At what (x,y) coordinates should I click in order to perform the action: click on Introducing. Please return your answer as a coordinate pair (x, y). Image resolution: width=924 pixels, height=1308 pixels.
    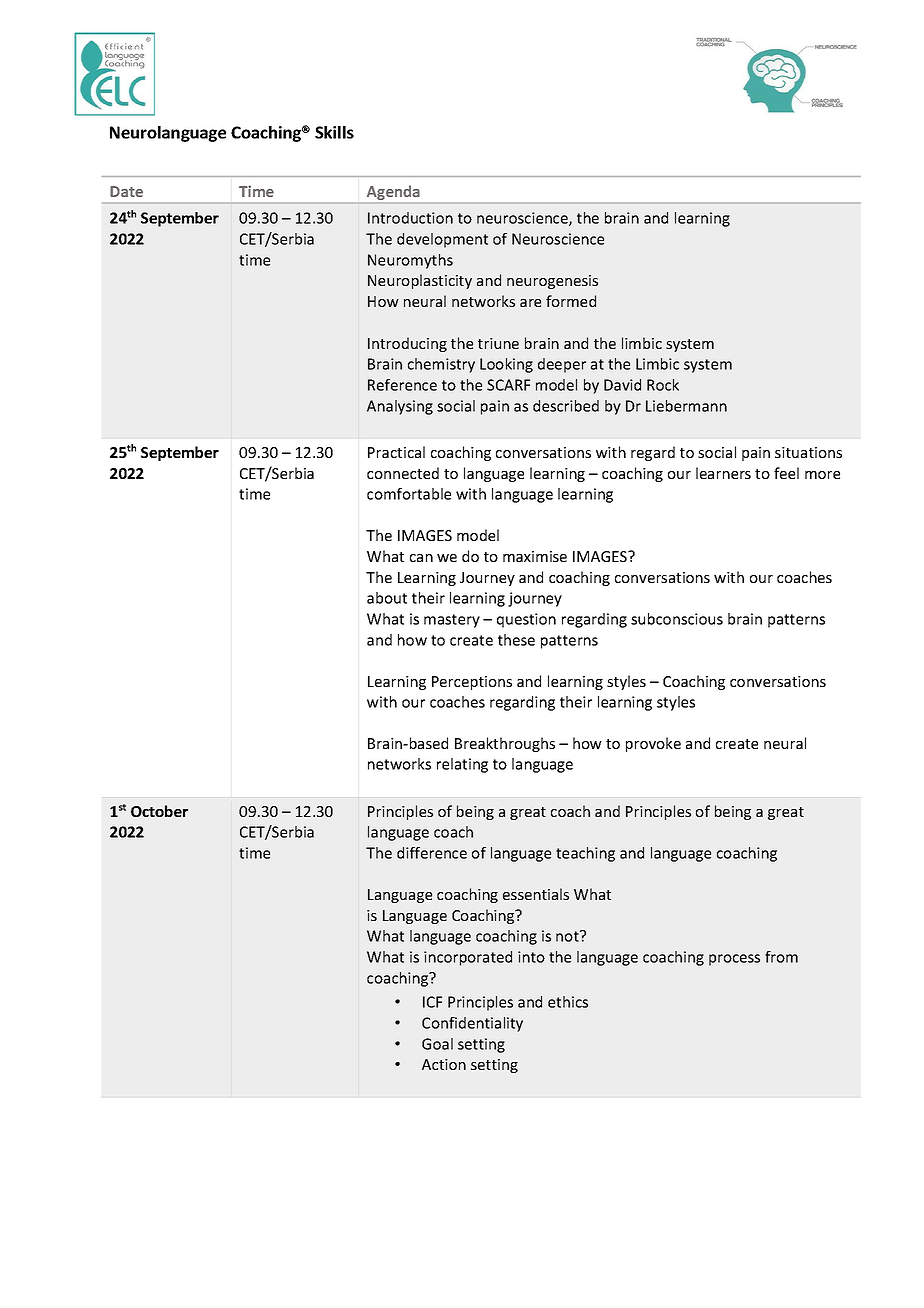
    Looking at the image, I should click on (407, 344).
